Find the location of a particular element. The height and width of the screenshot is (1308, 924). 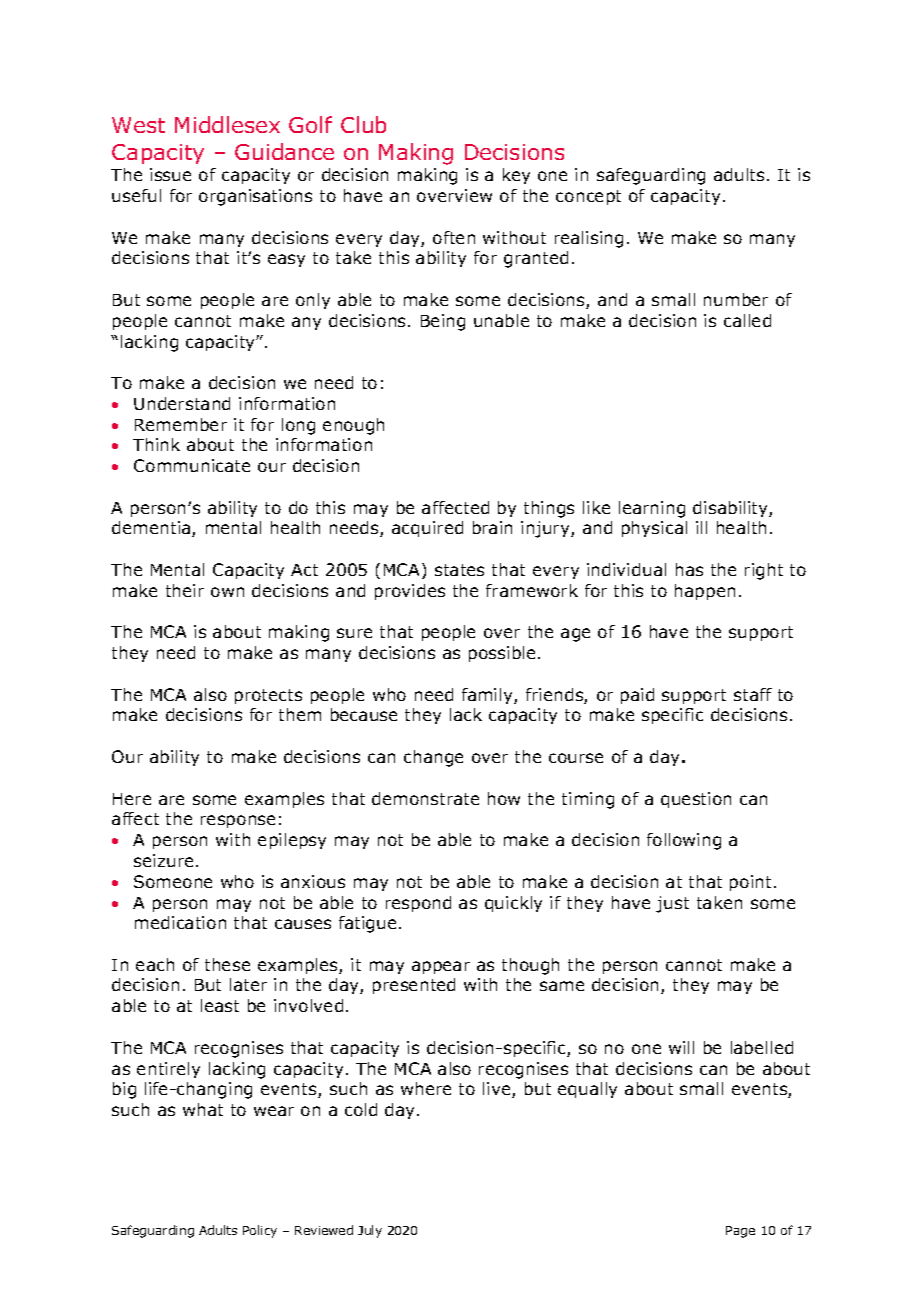

Policy is located at coordinates (260, 1231).
